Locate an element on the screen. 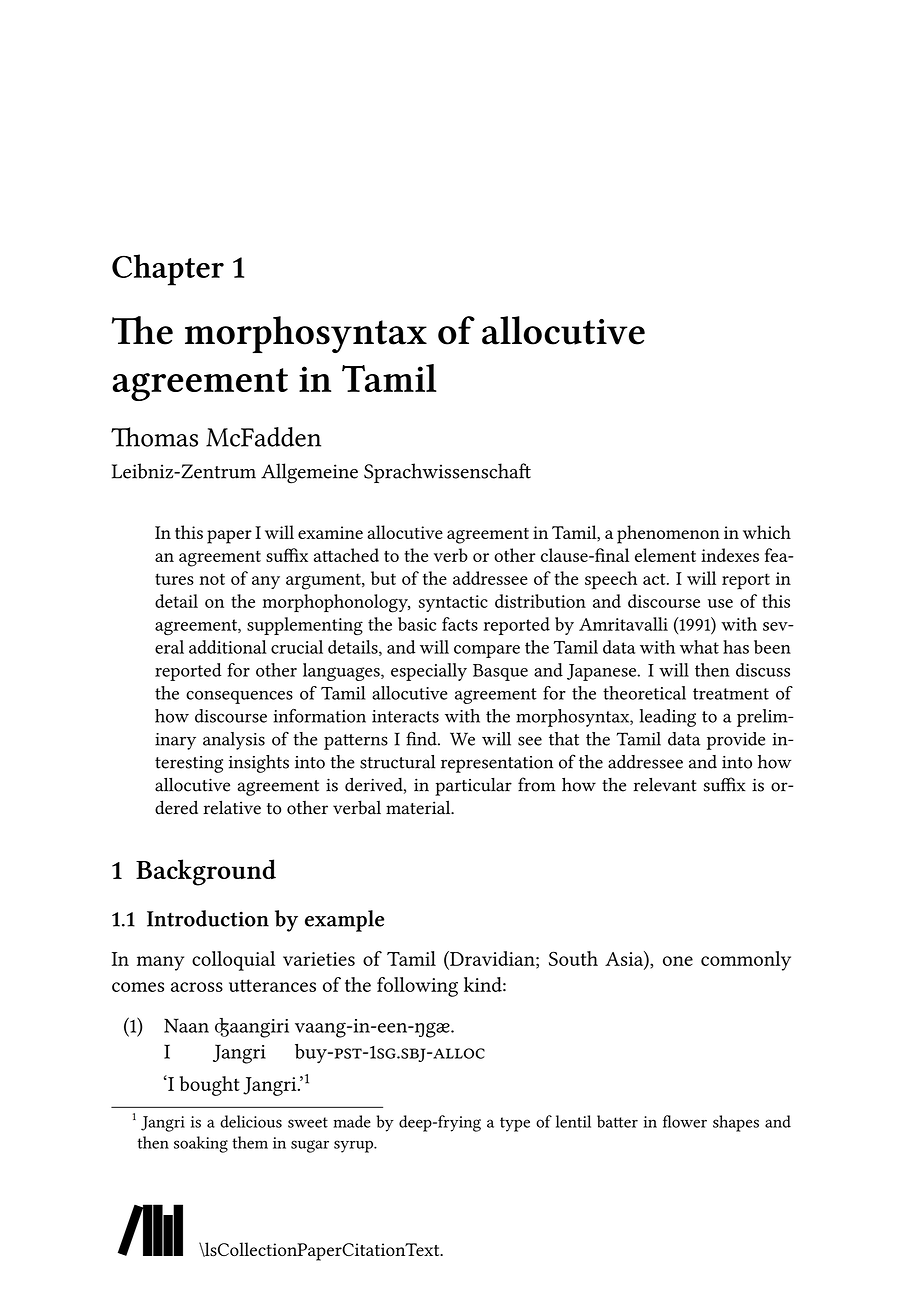 This screenshot has height=1305, width=924. element is located at coordinates (665, 555).
